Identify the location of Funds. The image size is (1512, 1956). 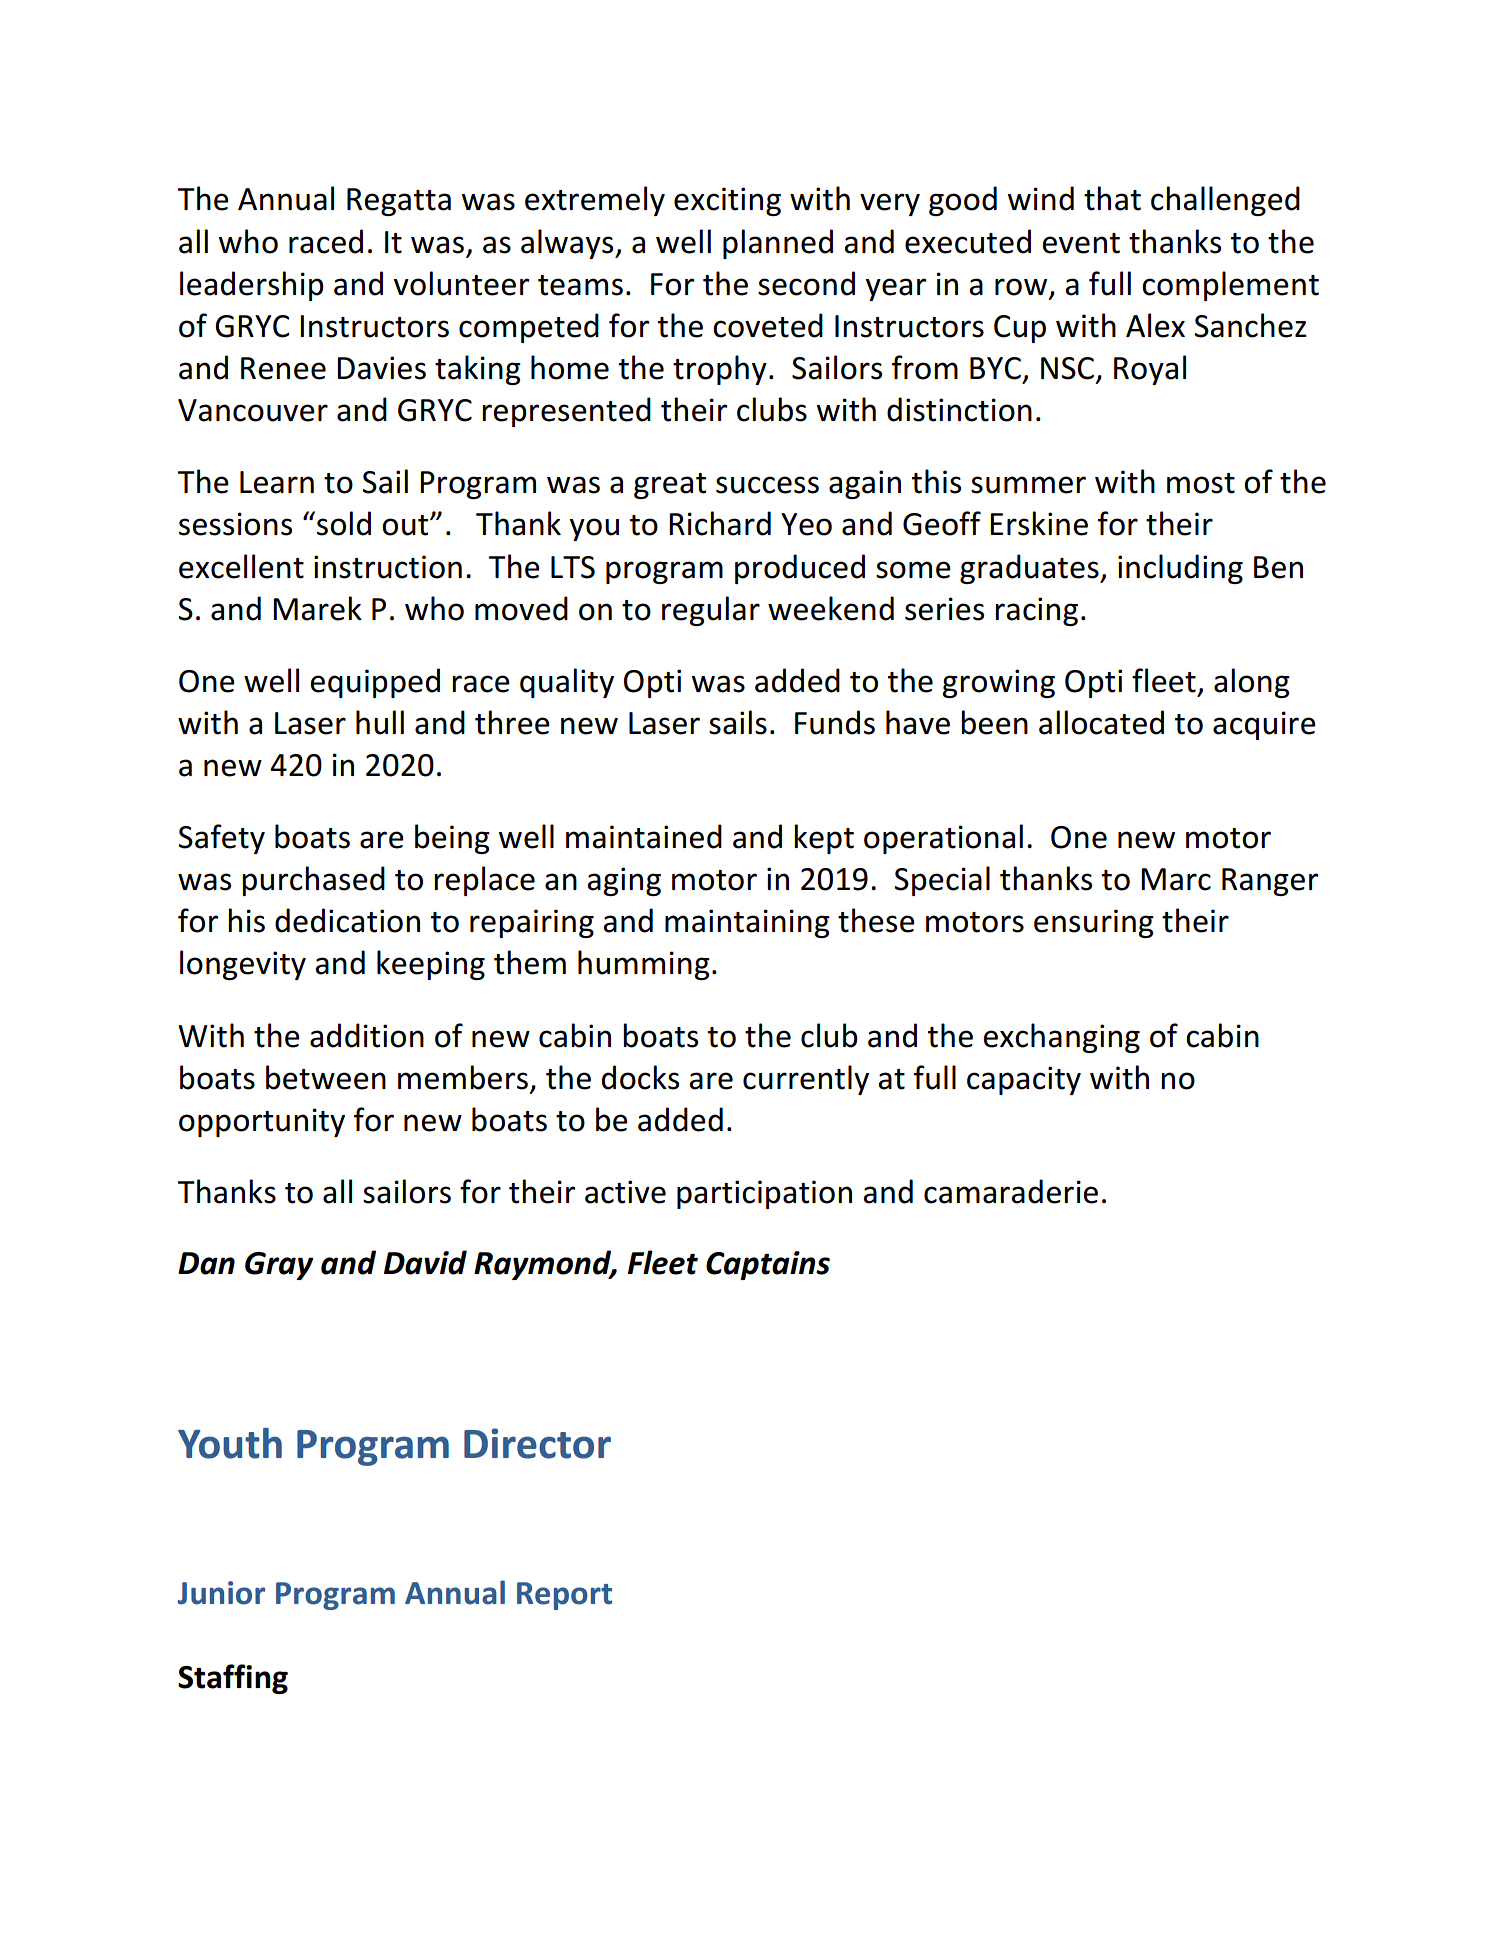
(835, 722).
